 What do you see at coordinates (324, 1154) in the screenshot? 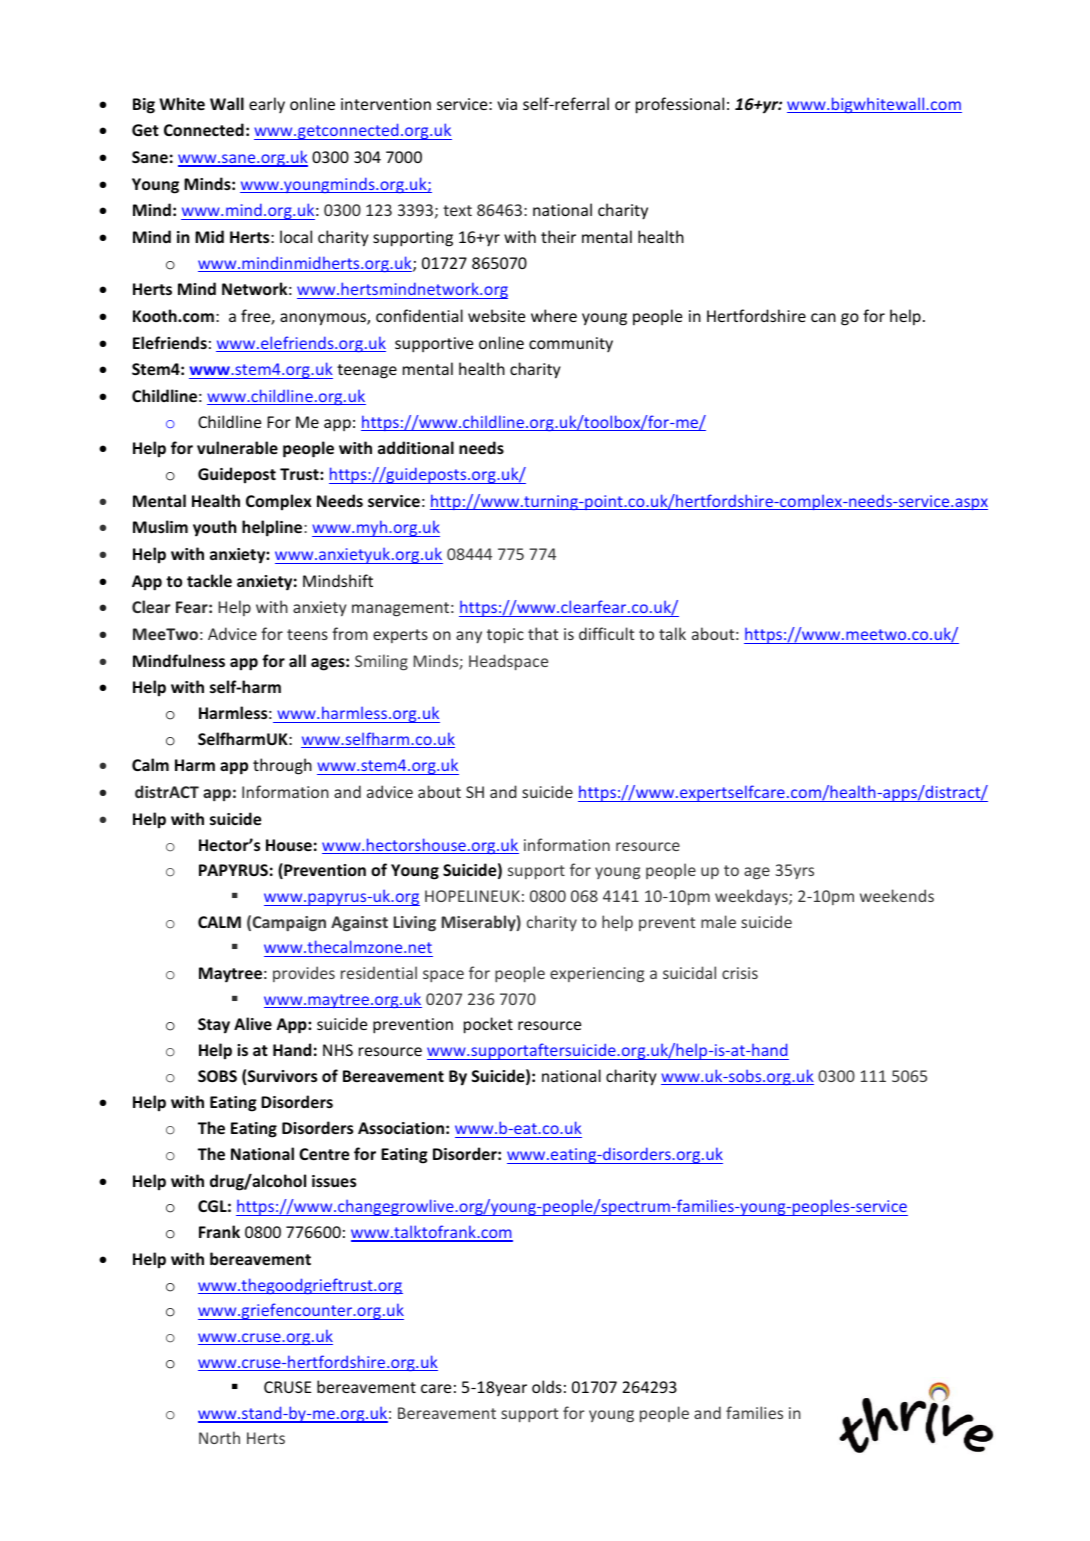
I see `Centre` at bounding box center [324, 1154].
